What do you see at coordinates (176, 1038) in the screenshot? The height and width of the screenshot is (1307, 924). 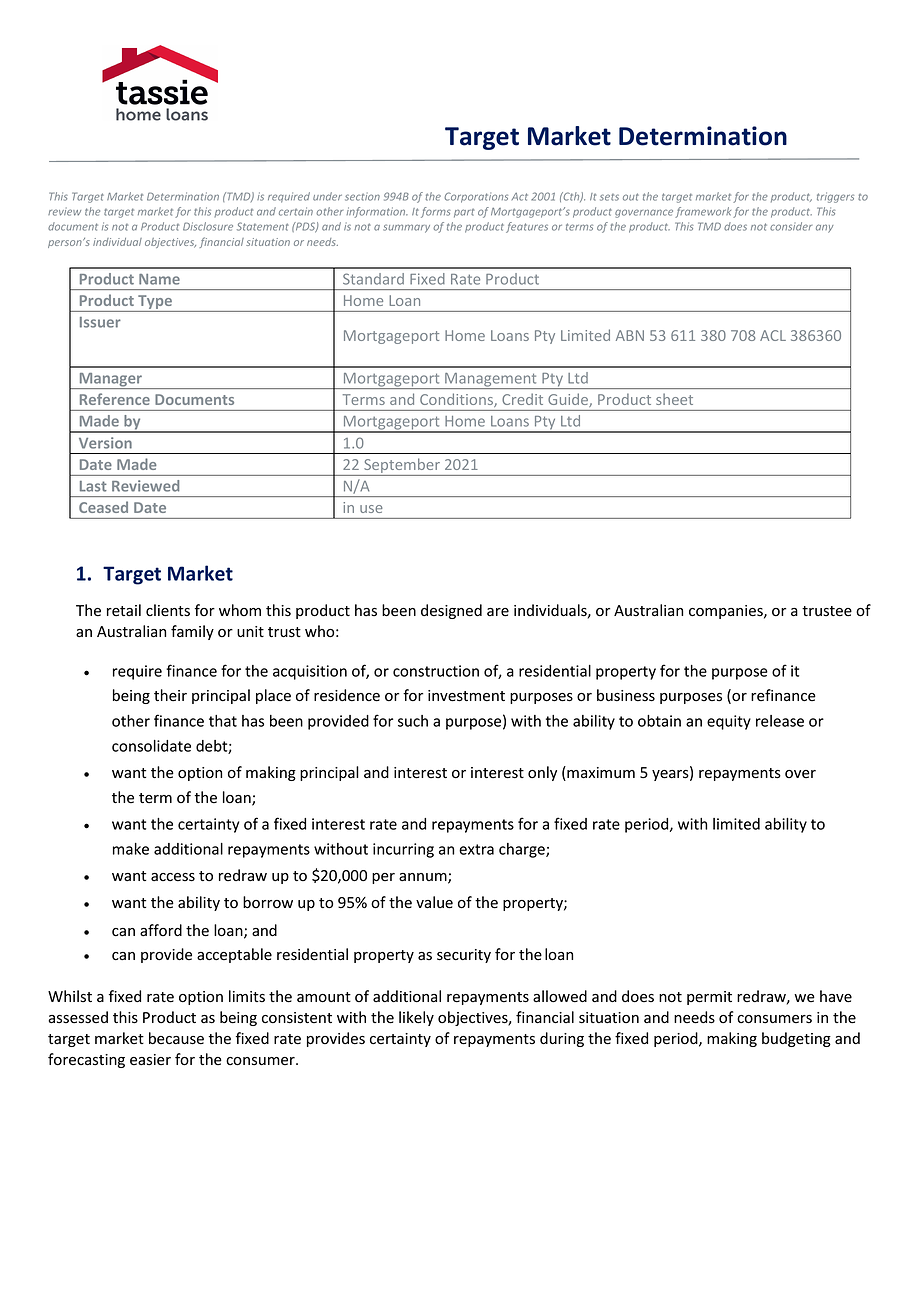 I see `because` at bounding box center [176, 1038].
